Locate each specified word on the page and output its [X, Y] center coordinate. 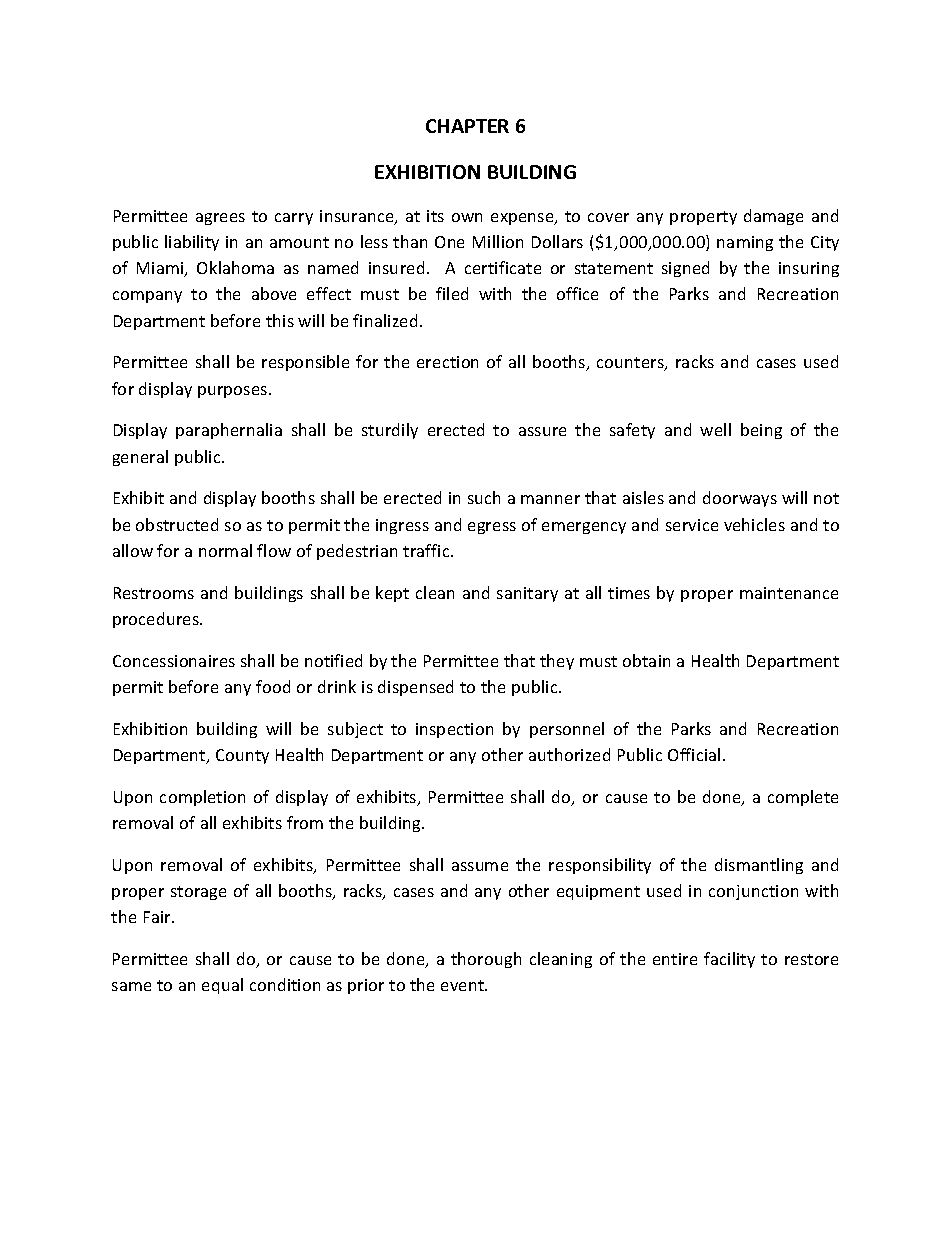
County [242, 756]
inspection [454, 730]
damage [773, 217]
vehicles [754, 524]
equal [222, 986]
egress [492, 528]
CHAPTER [467, 126]
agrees [220, 219]
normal [225, 550]
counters [631, 364]
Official [694, 754]
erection [447, 362]
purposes [234, 392]
